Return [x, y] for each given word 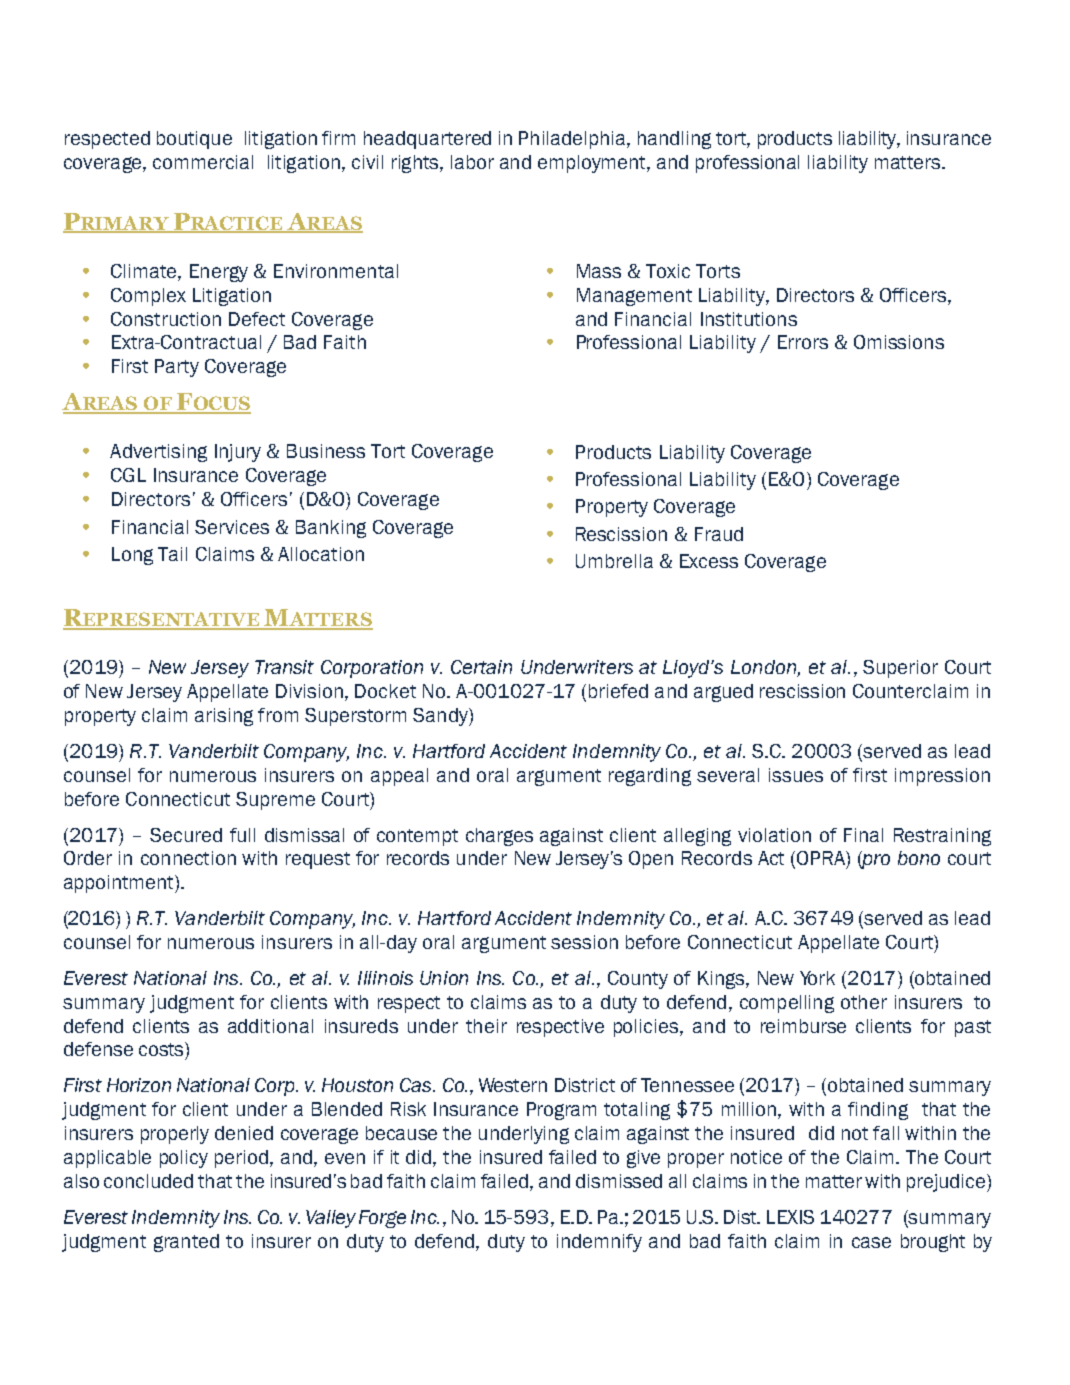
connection [188, 858]
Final [863, 835]
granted [186, 1243]
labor [472, 162]
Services [232, 527]
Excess [709, 561]
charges [499, 837]
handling [674, 140]
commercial [203, 162]
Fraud [719, 534]
